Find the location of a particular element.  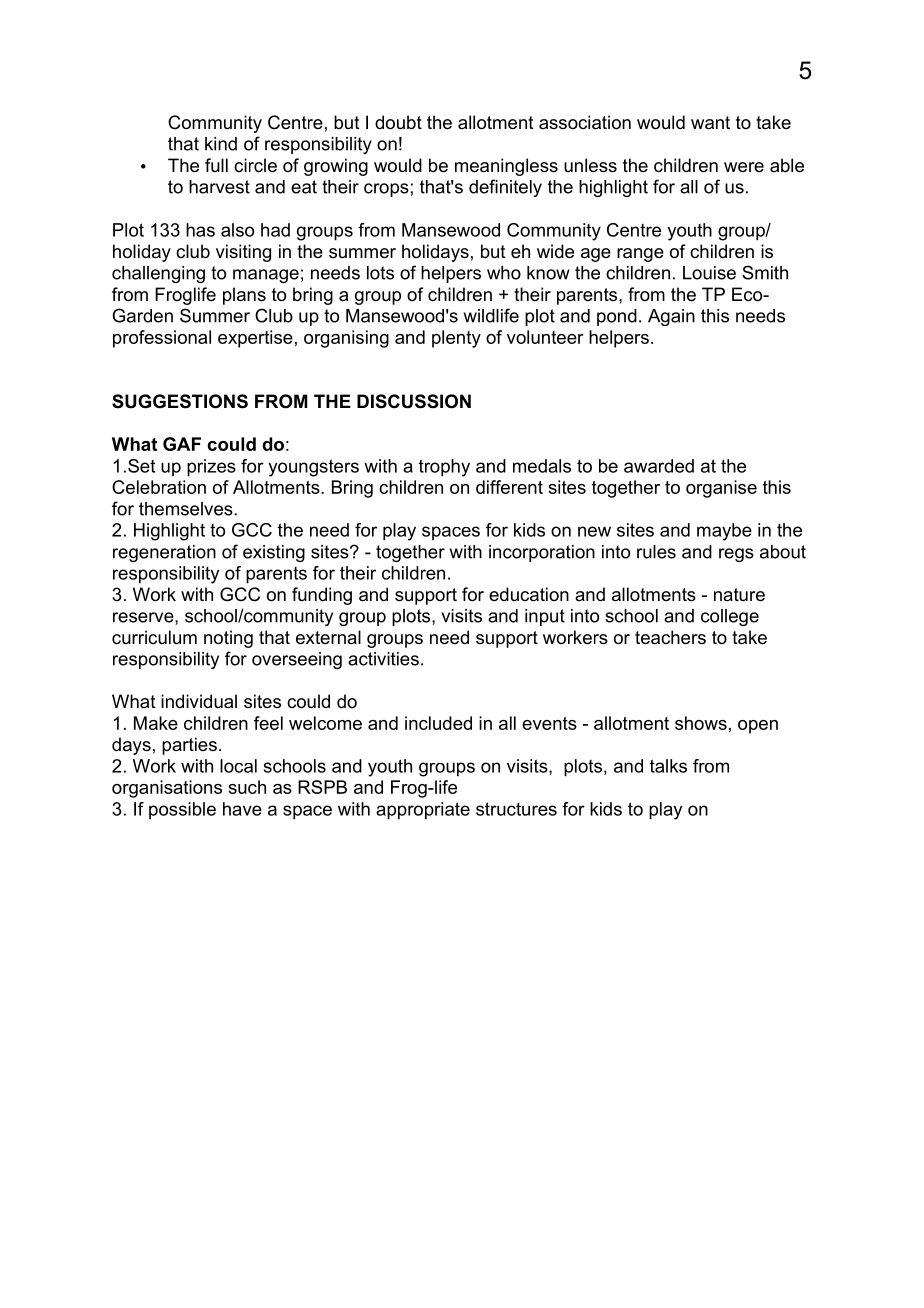

such is located at coordinates (247, 787).
